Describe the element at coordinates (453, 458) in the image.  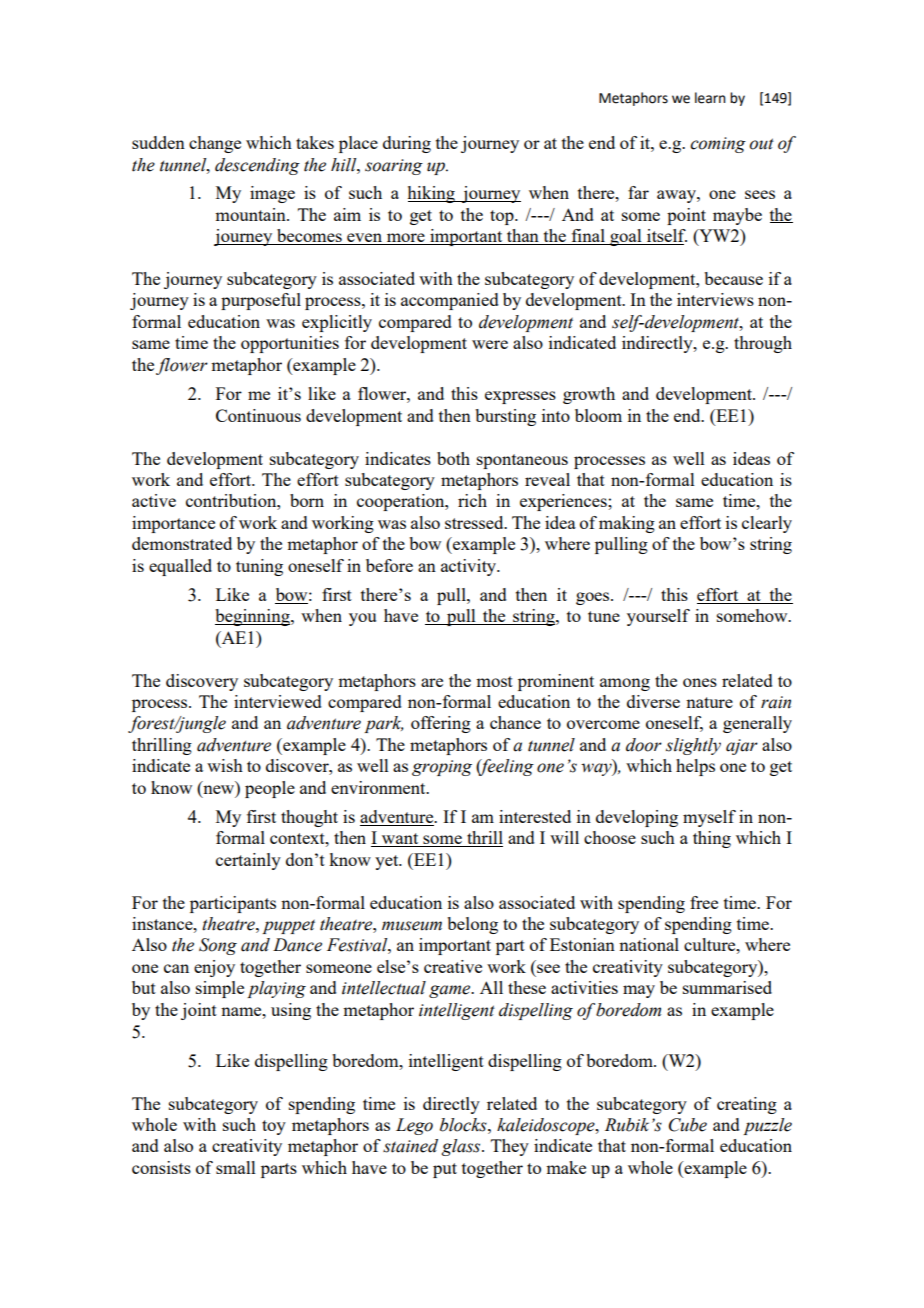
I see `both` at that location.
